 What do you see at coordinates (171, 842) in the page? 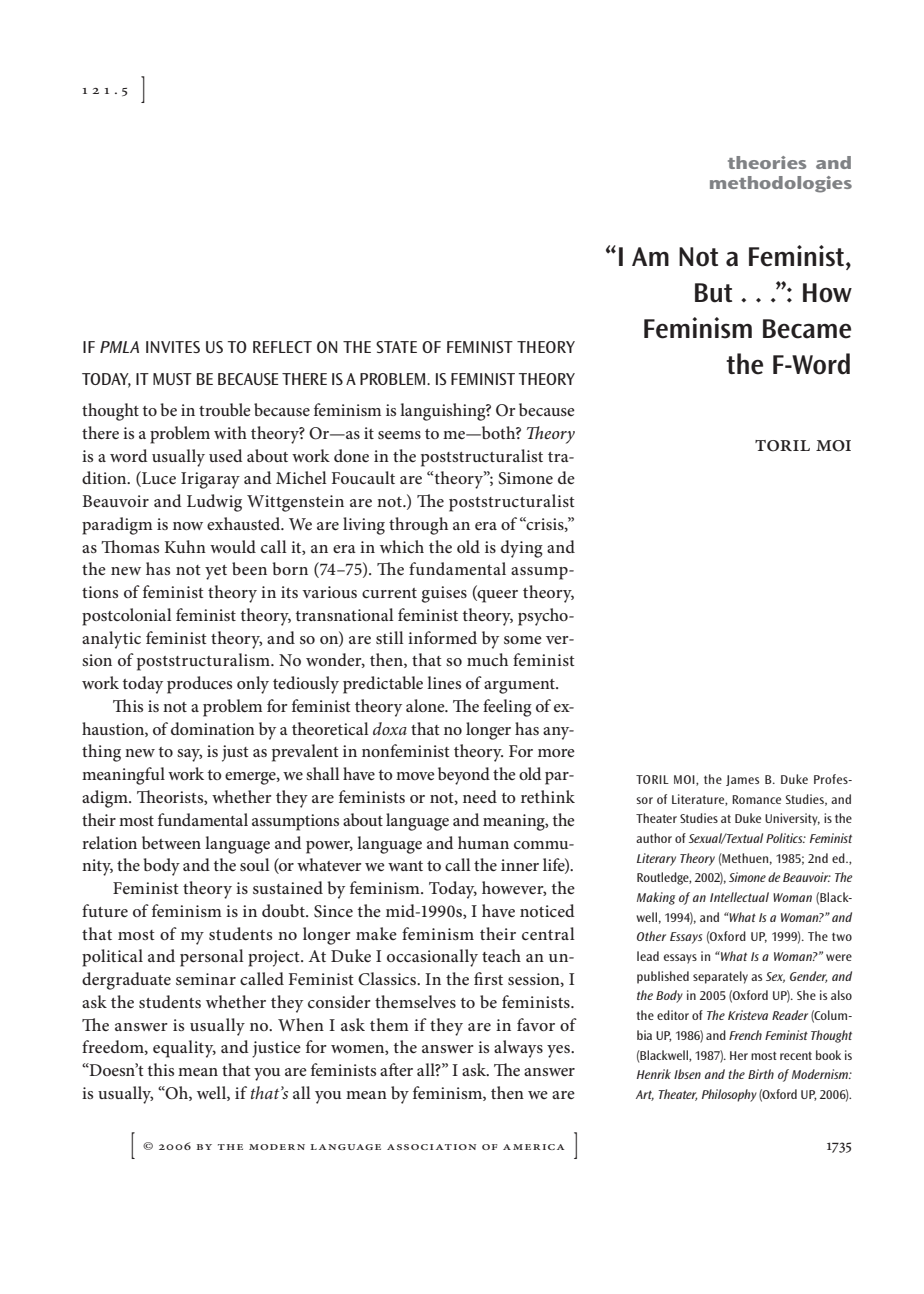
I see `between` at bounding box center [171, 842].
